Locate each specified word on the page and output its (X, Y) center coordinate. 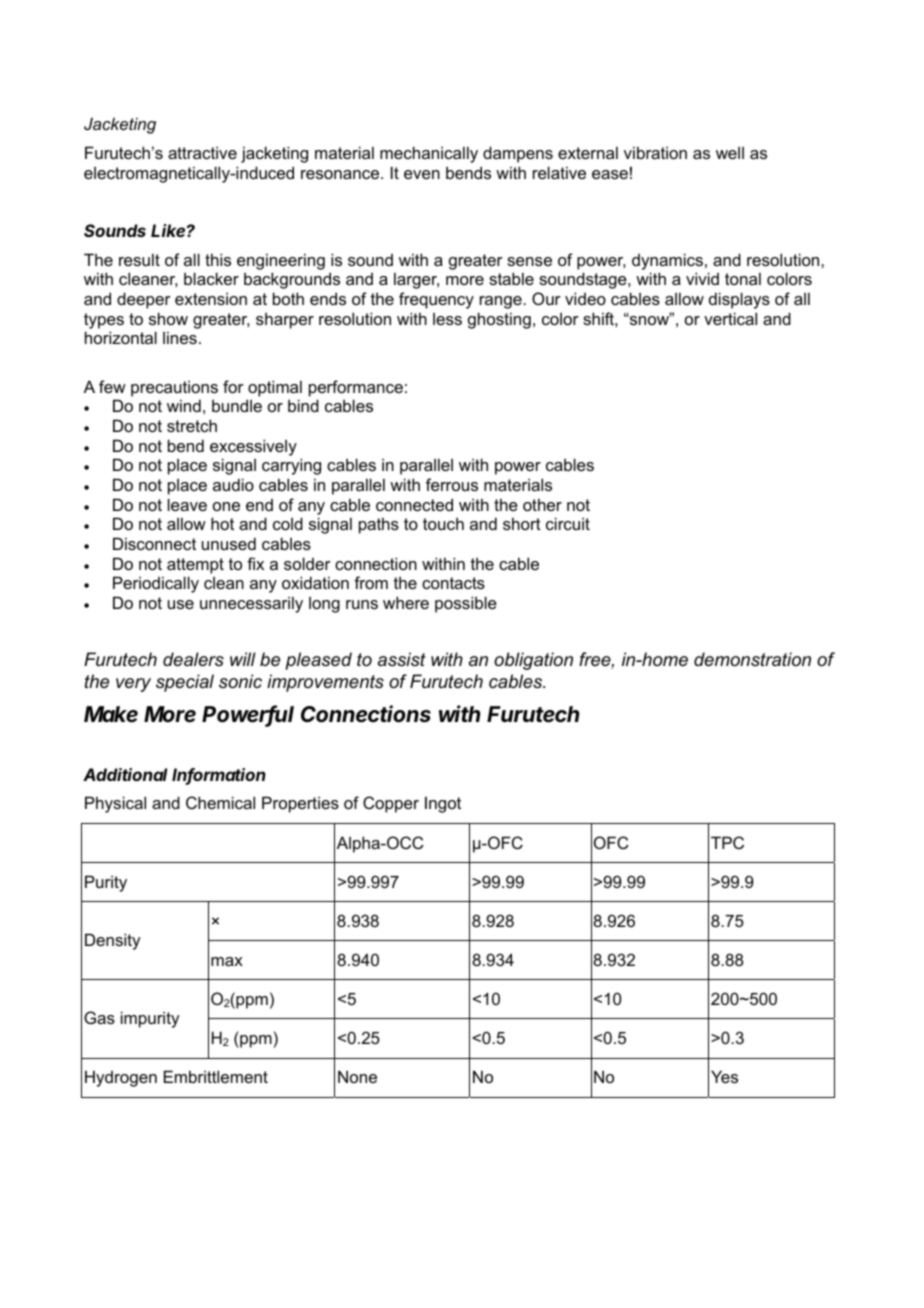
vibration (655, 152)
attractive (202, 152)
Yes (724, 1076)
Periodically (156, 584)
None (357, 1076)
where (406, 602)
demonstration (752, 659)
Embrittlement (216, 1076)
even (422, 174)
